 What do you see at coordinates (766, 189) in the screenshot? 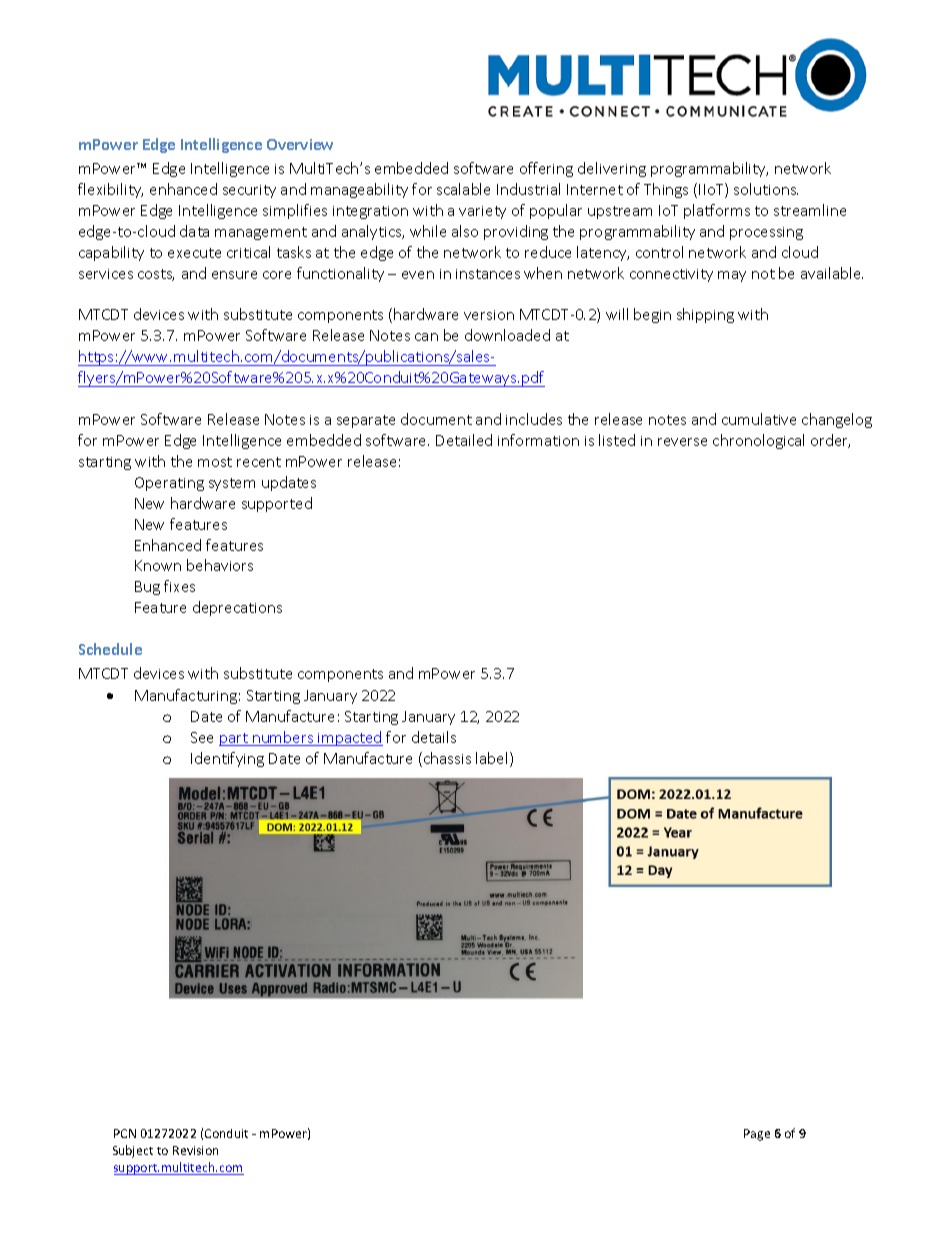
I see `solutions` at bounding box center [766, 189].
